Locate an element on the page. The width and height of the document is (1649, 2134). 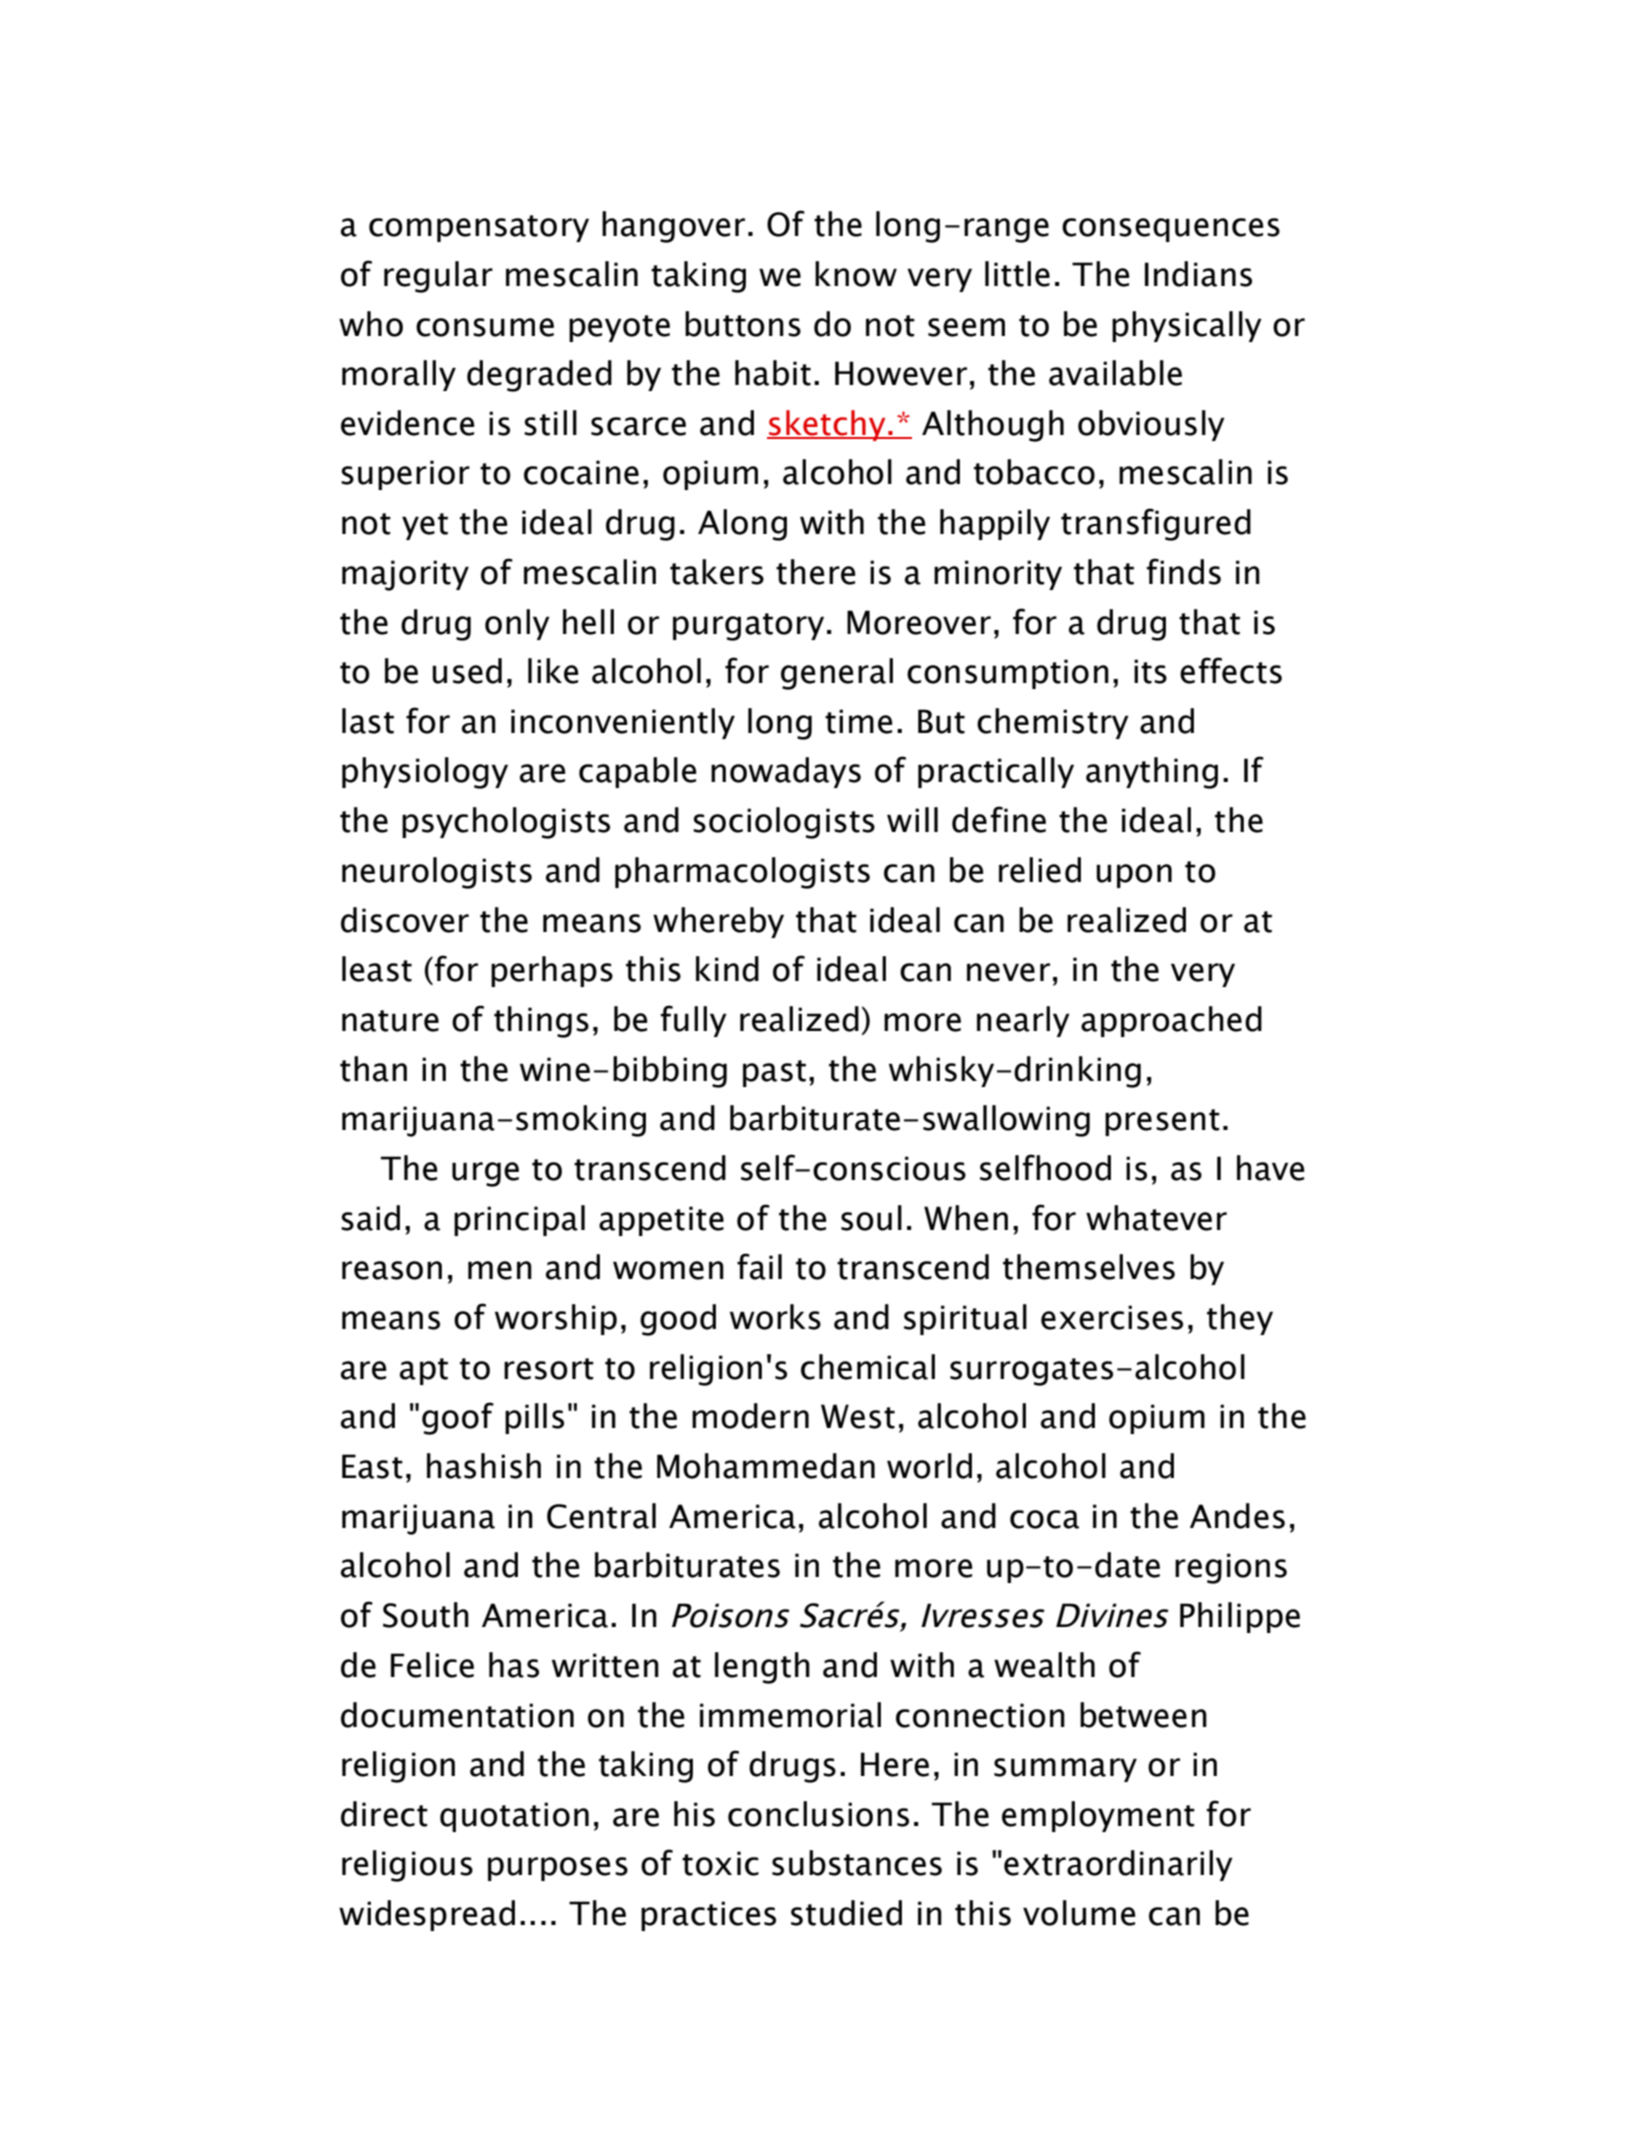
Indians is located at coordinates (1198, 274).
